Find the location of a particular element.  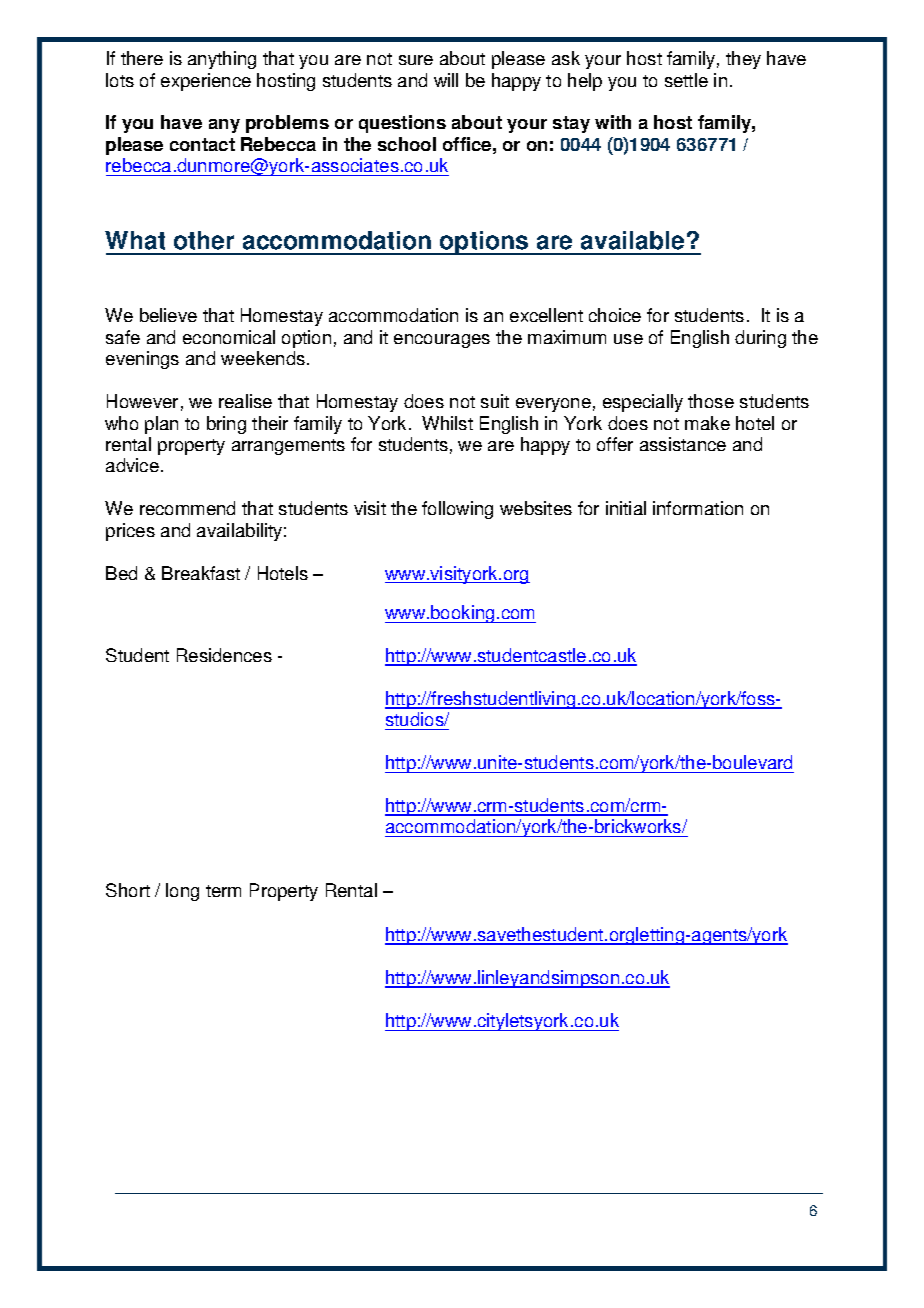

long is located at coordinates (182, 892).
